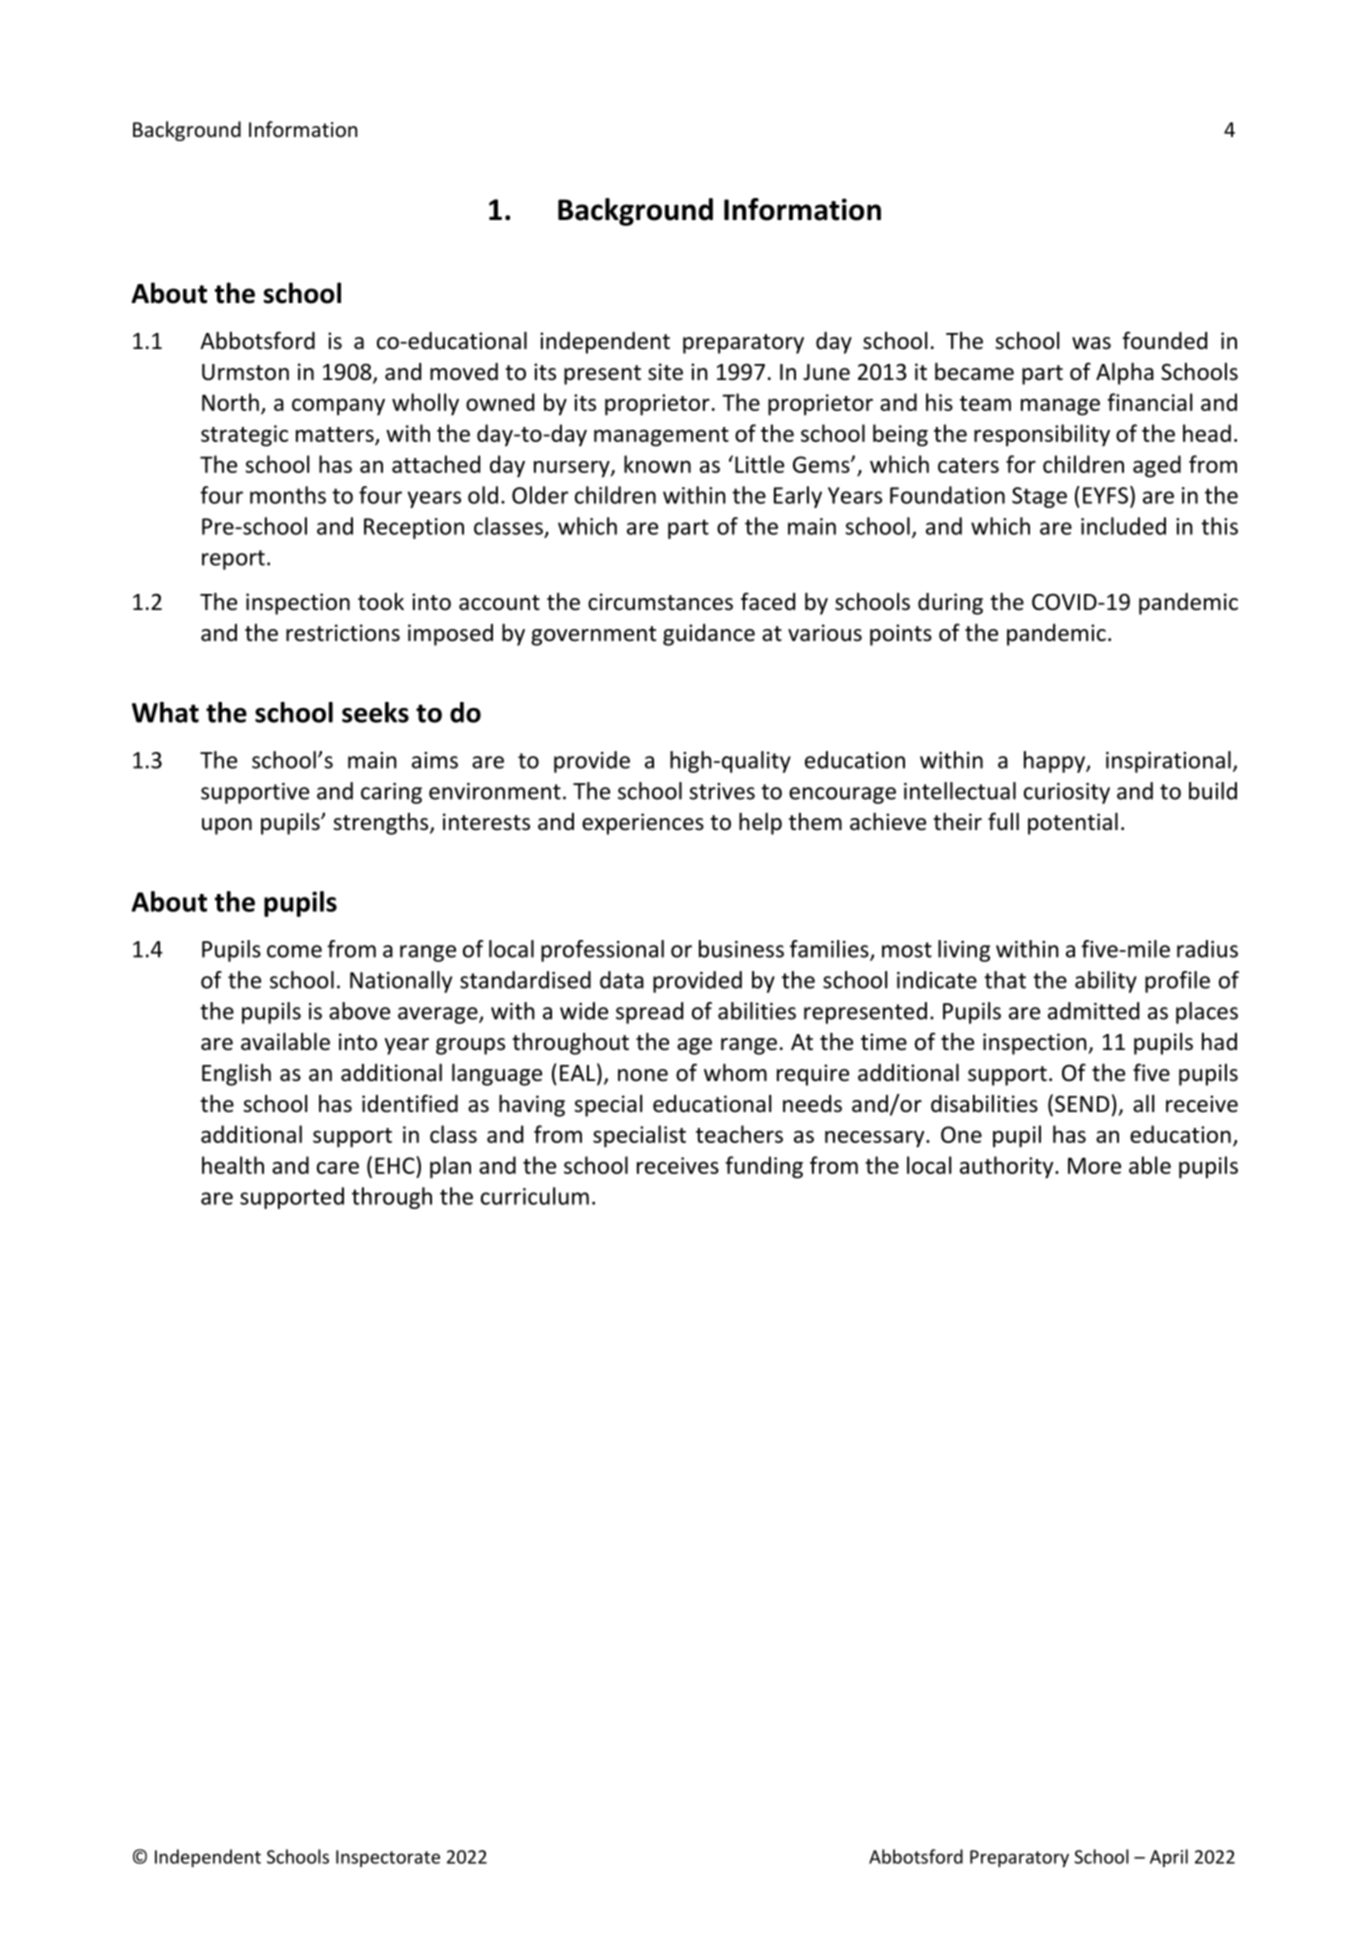 This screenshot has height=1938, width=1370. Describe the element at coordinates (735, 1072) in the screenshot. I see `whom` at that location.
